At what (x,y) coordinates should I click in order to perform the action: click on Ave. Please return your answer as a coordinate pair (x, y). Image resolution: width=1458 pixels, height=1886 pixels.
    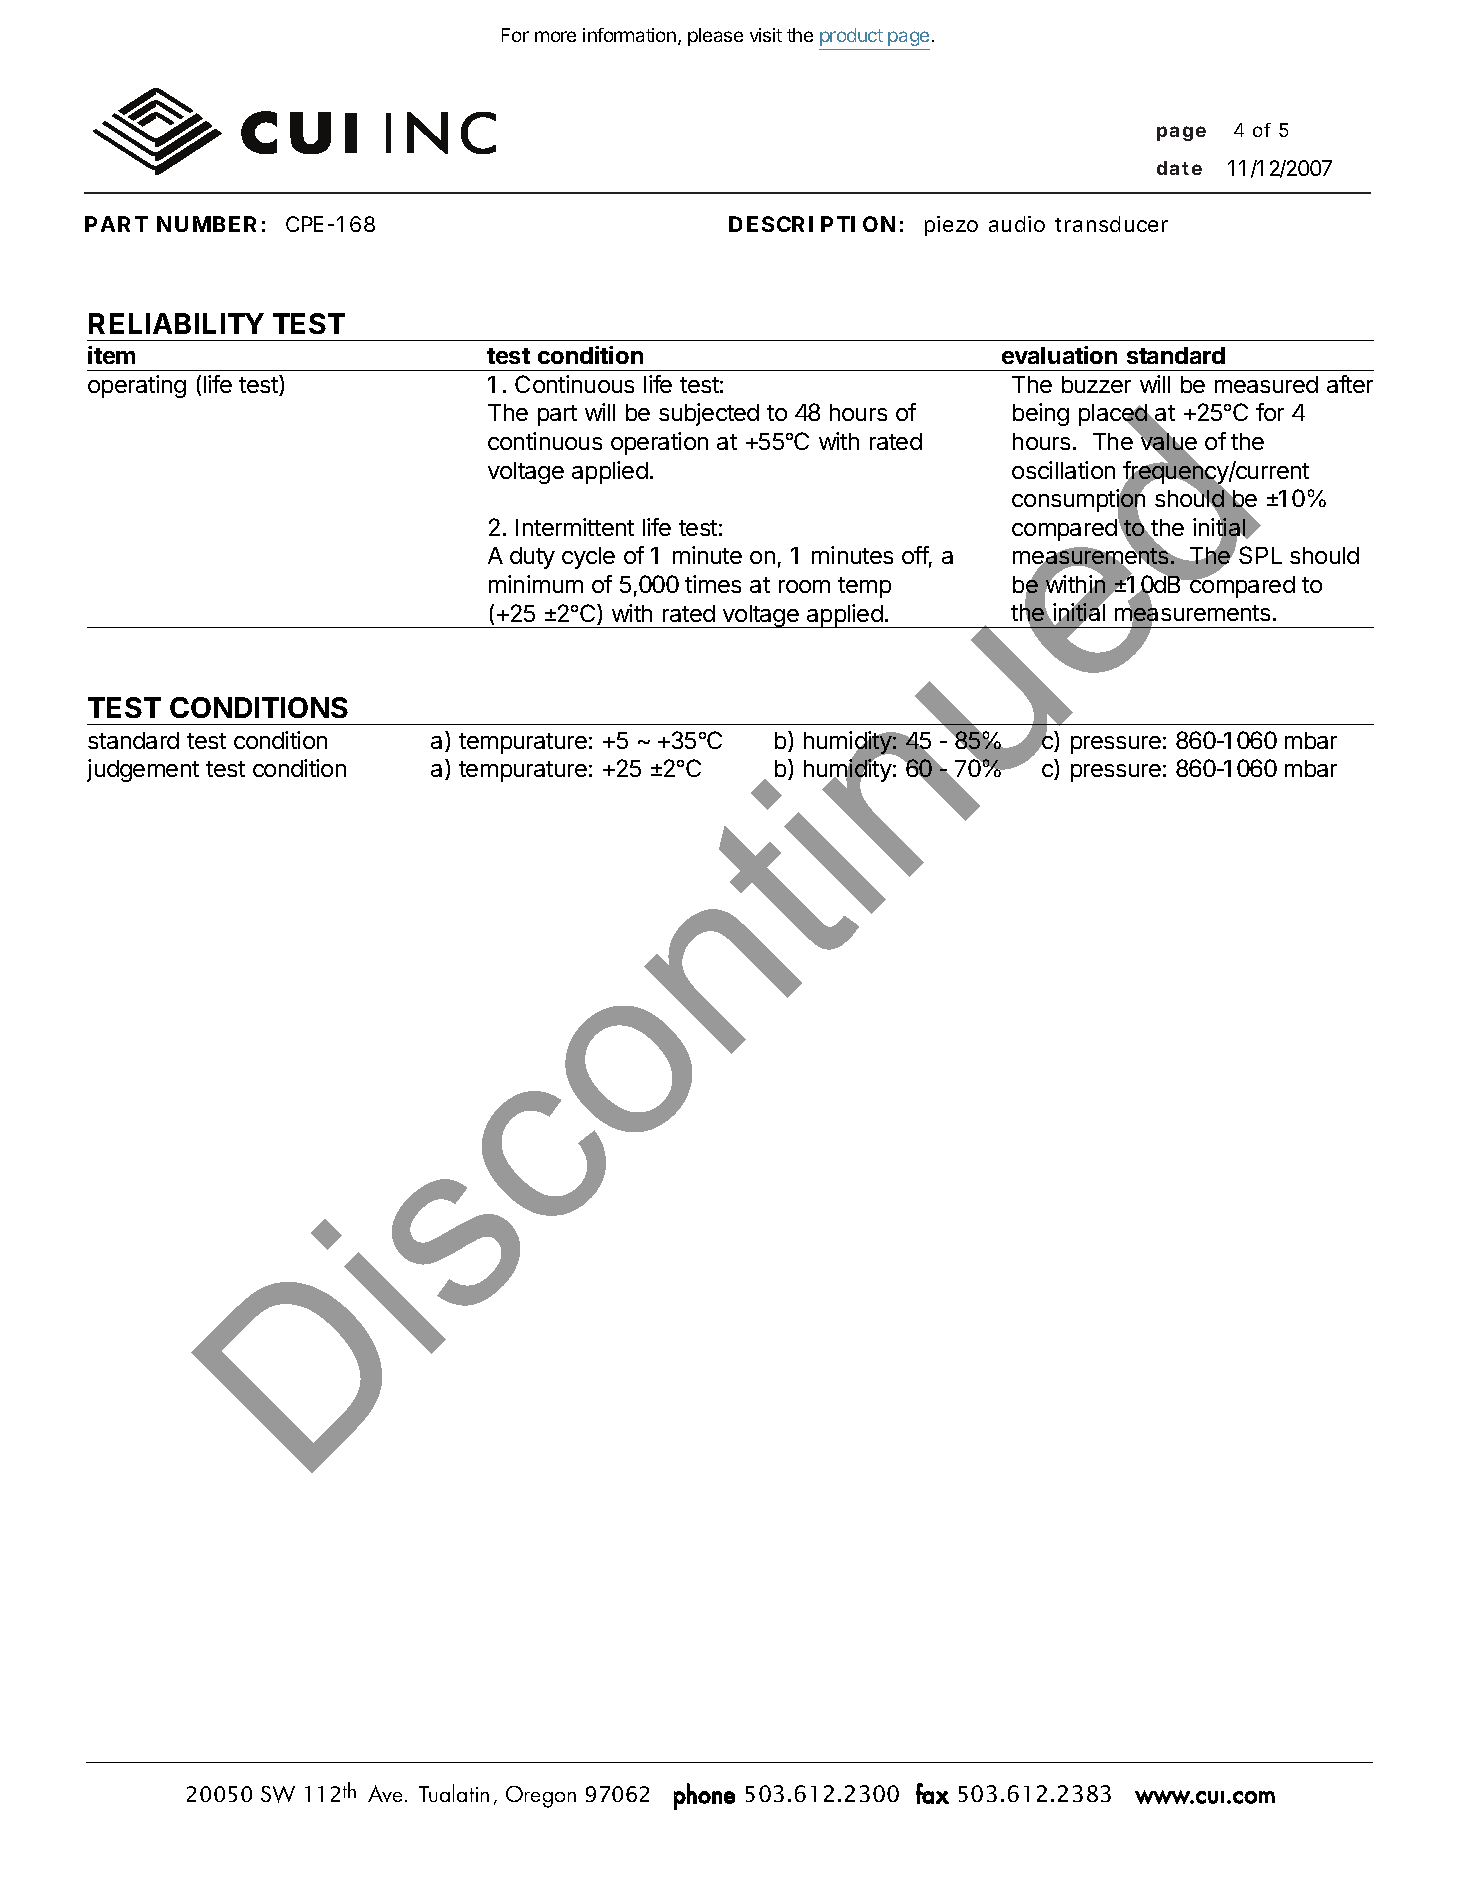
    Looking at the image, I should click on (387, 1793).
